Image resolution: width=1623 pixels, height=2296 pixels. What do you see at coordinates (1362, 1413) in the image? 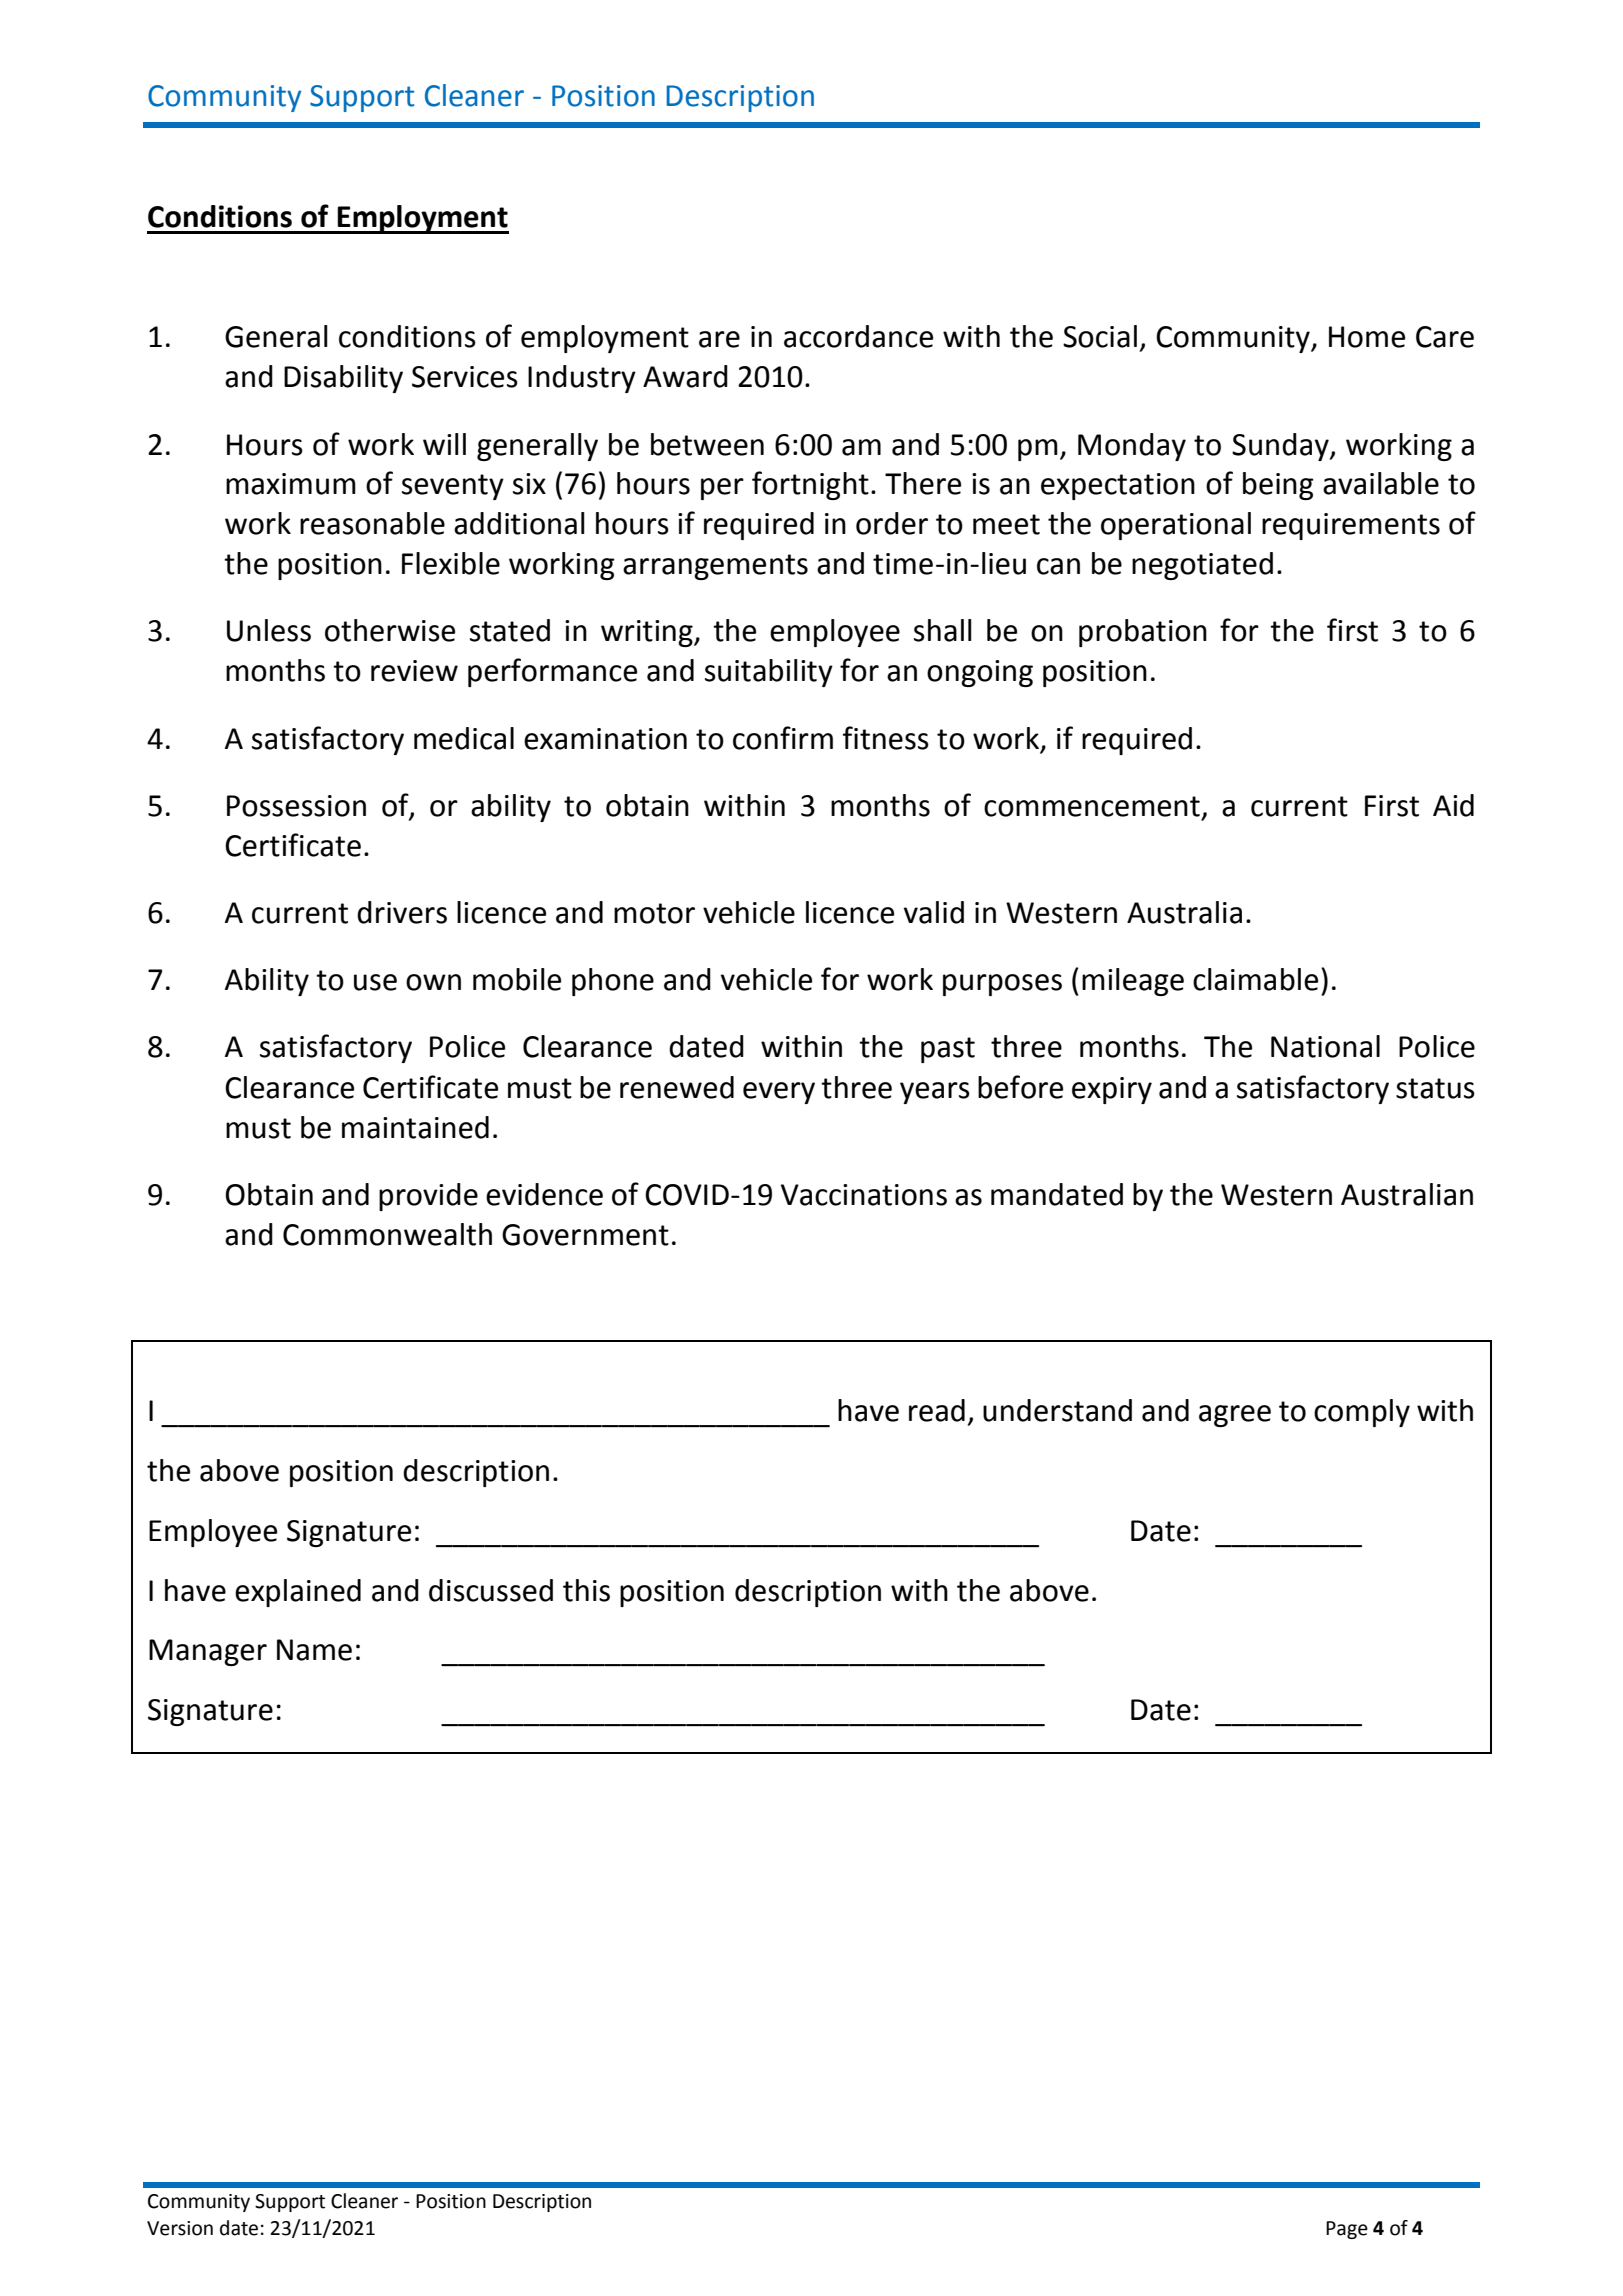
I see `comply` at bounding box center [1362, 1413].
